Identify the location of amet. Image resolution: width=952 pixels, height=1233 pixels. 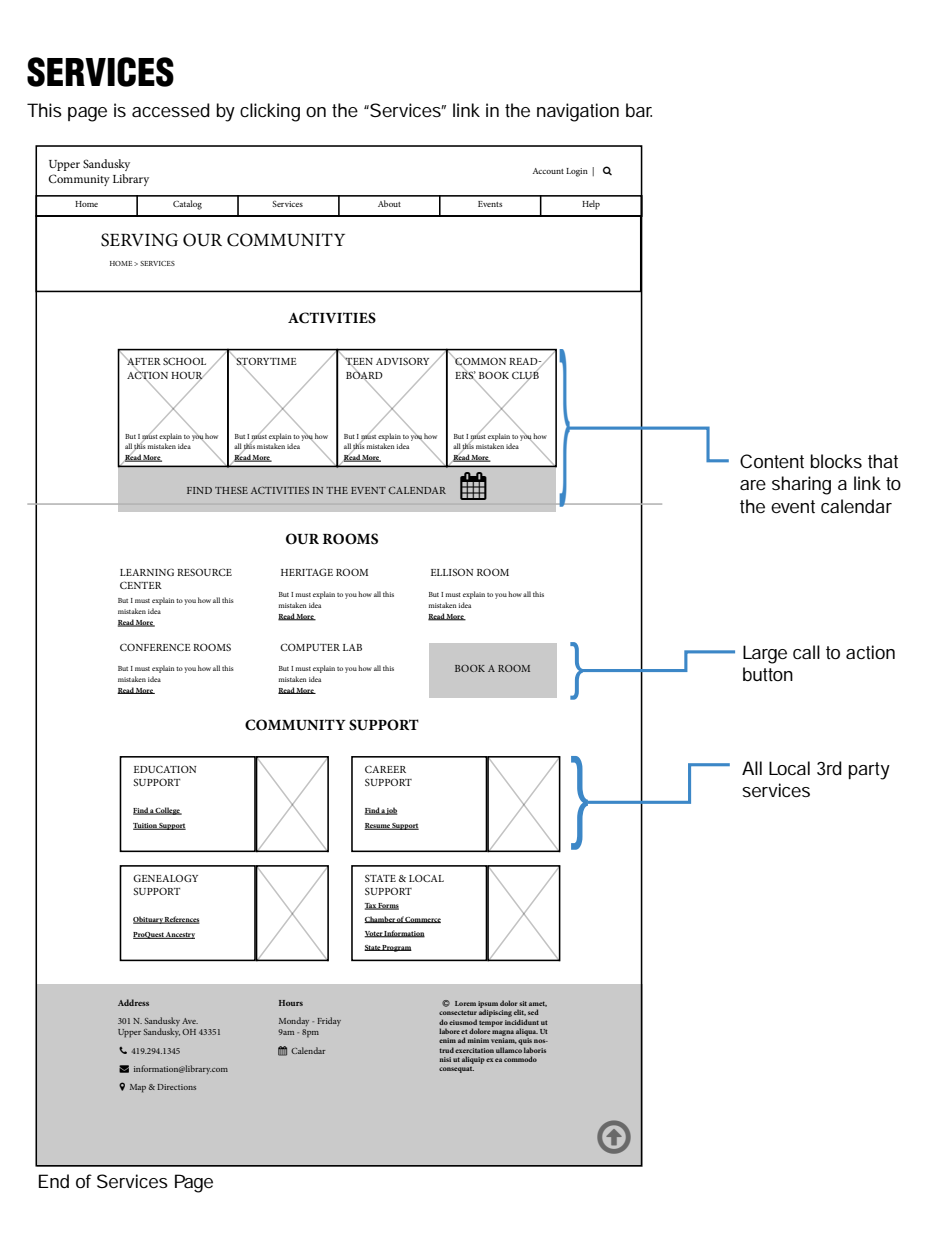
(538, 1004).
